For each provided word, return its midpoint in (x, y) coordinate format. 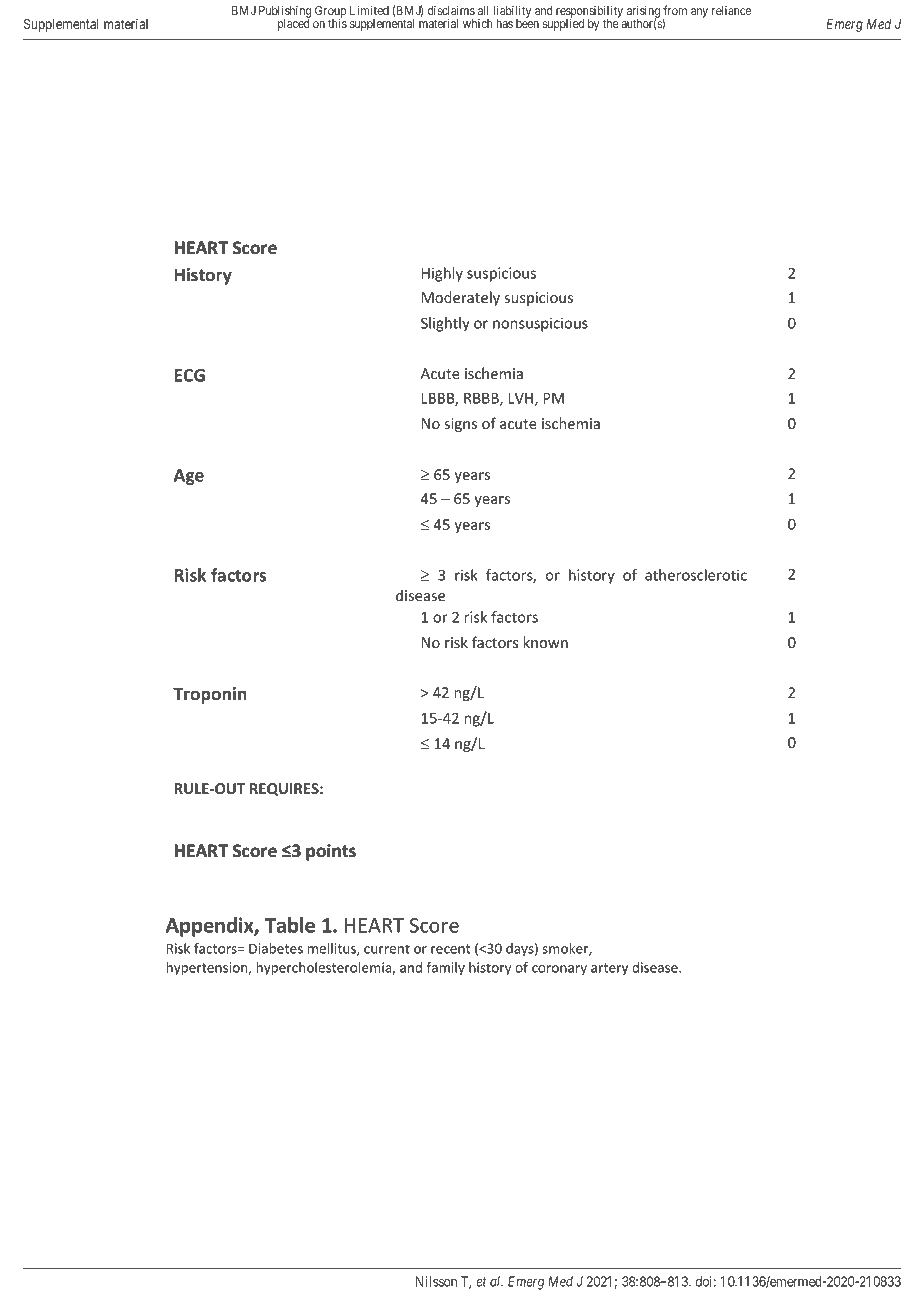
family (446, 969)
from (675, 10)
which (478, 23)
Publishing (285, 13)
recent (450, 949)
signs (461, 425)
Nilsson (436, 1281)
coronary (559, 970)
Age (189, 477)
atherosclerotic (696, 575)
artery (609, 969)
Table (290, 925)
